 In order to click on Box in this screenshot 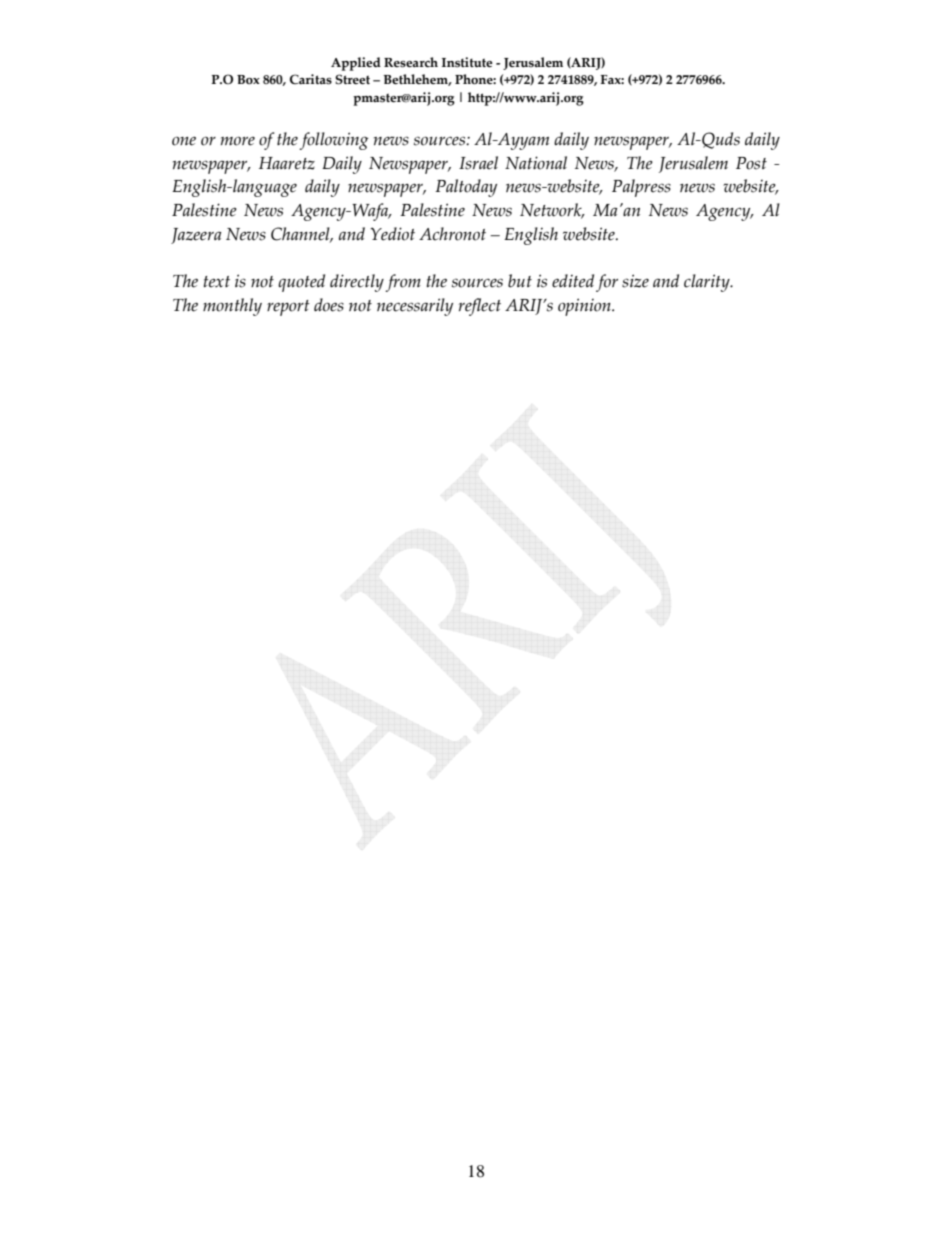, I will do `click(248, 79)`.
